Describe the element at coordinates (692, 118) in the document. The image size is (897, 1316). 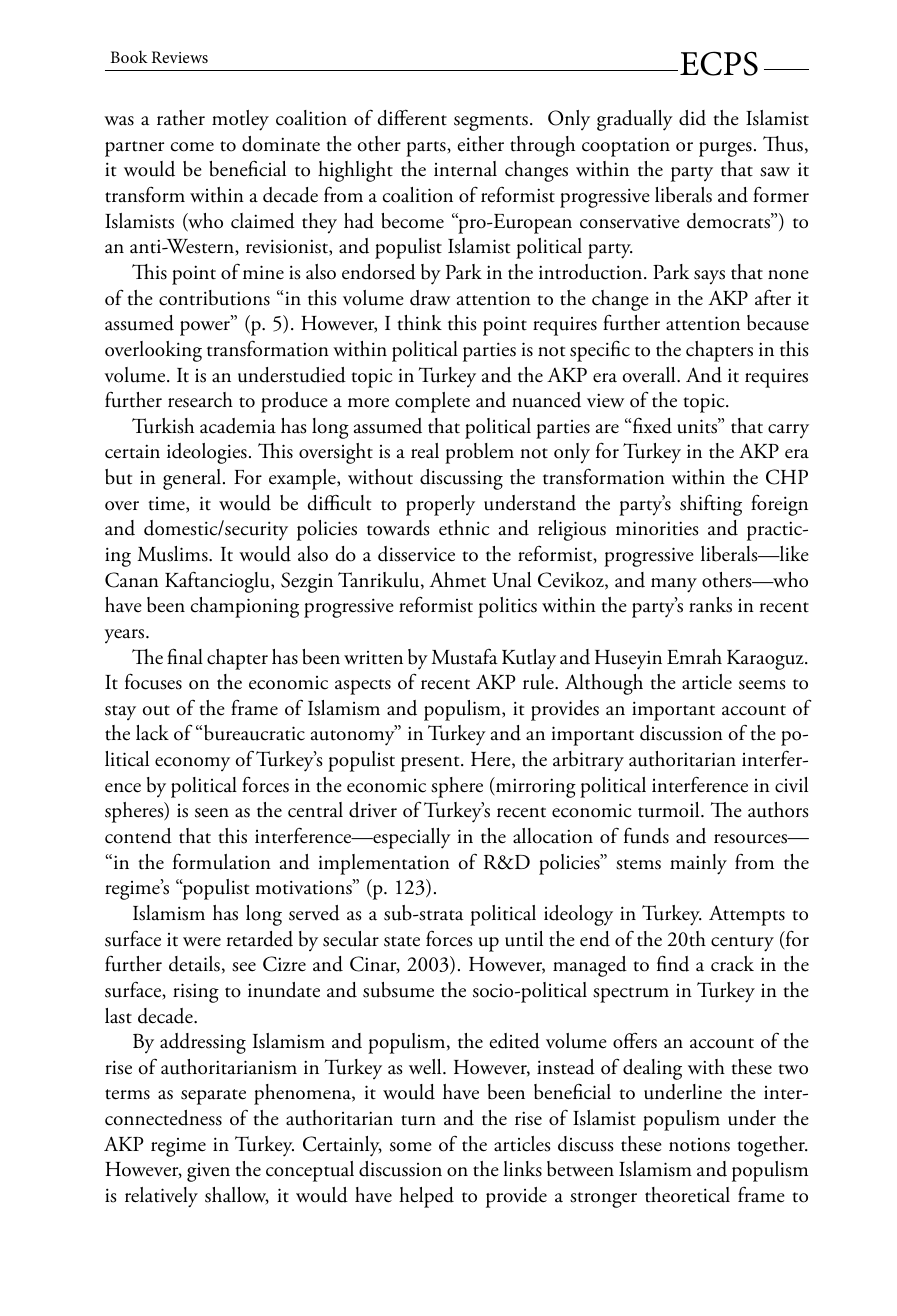
I see `did` at that location.
